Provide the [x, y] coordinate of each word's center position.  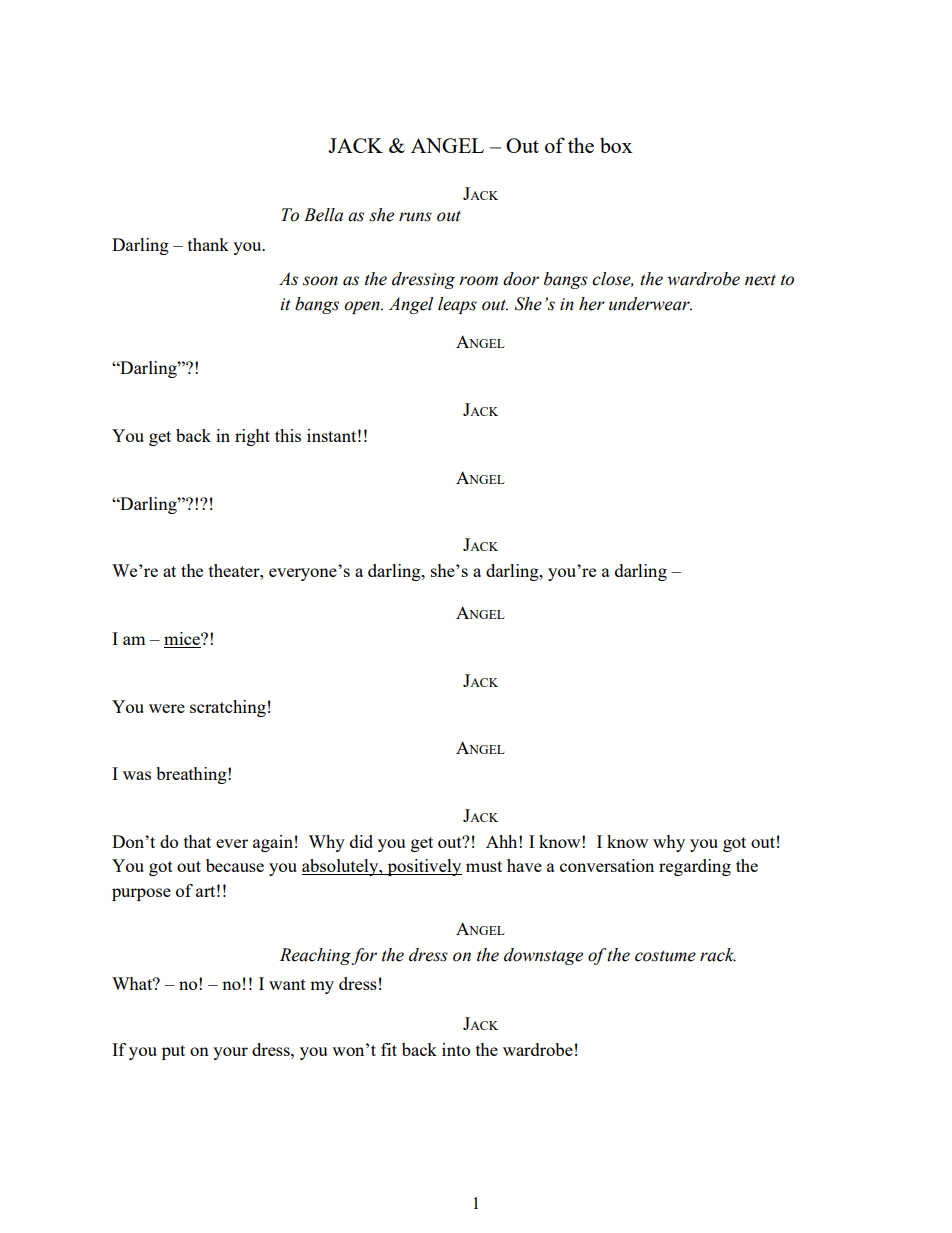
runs [415, 217]
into [456, 1049]
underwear [650, 304]
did [361, 841]
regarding [695, 867]
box [616, 145]
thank [208, 244]
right [252, 437]
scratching [228, 708]
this [288, 435]
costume [665, 956]
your [230, 1053]
